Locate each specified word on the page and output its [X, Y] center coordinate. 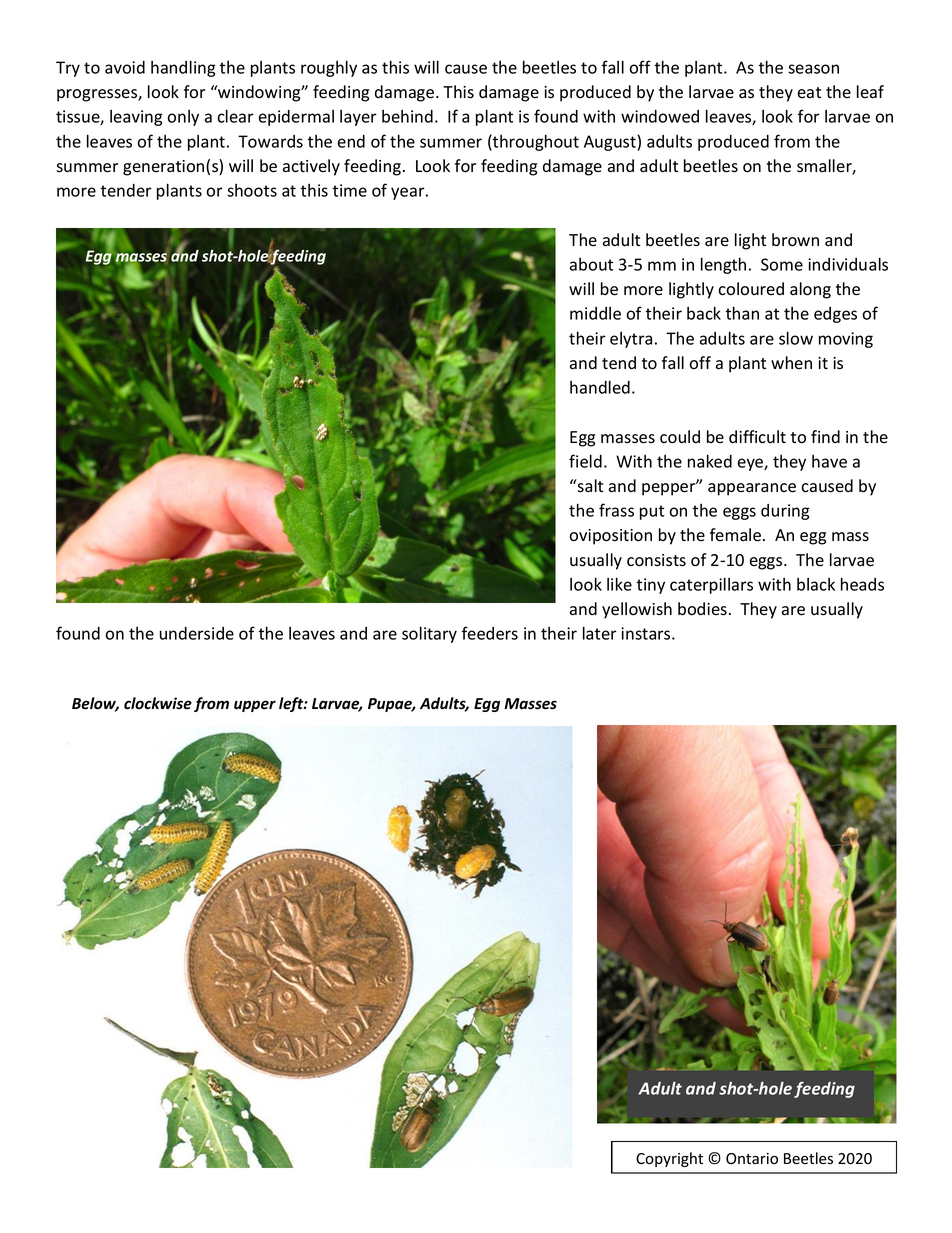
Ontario [752, 1158]
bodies [702, 609]
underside [197, 633]
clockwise [158, 703]
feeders [490, 633]
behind [407, 116]
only [183, 118]
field [585, 461]
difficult [757, 437]
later [600, 633]
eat [809, 93]
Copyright [669, 1159]
